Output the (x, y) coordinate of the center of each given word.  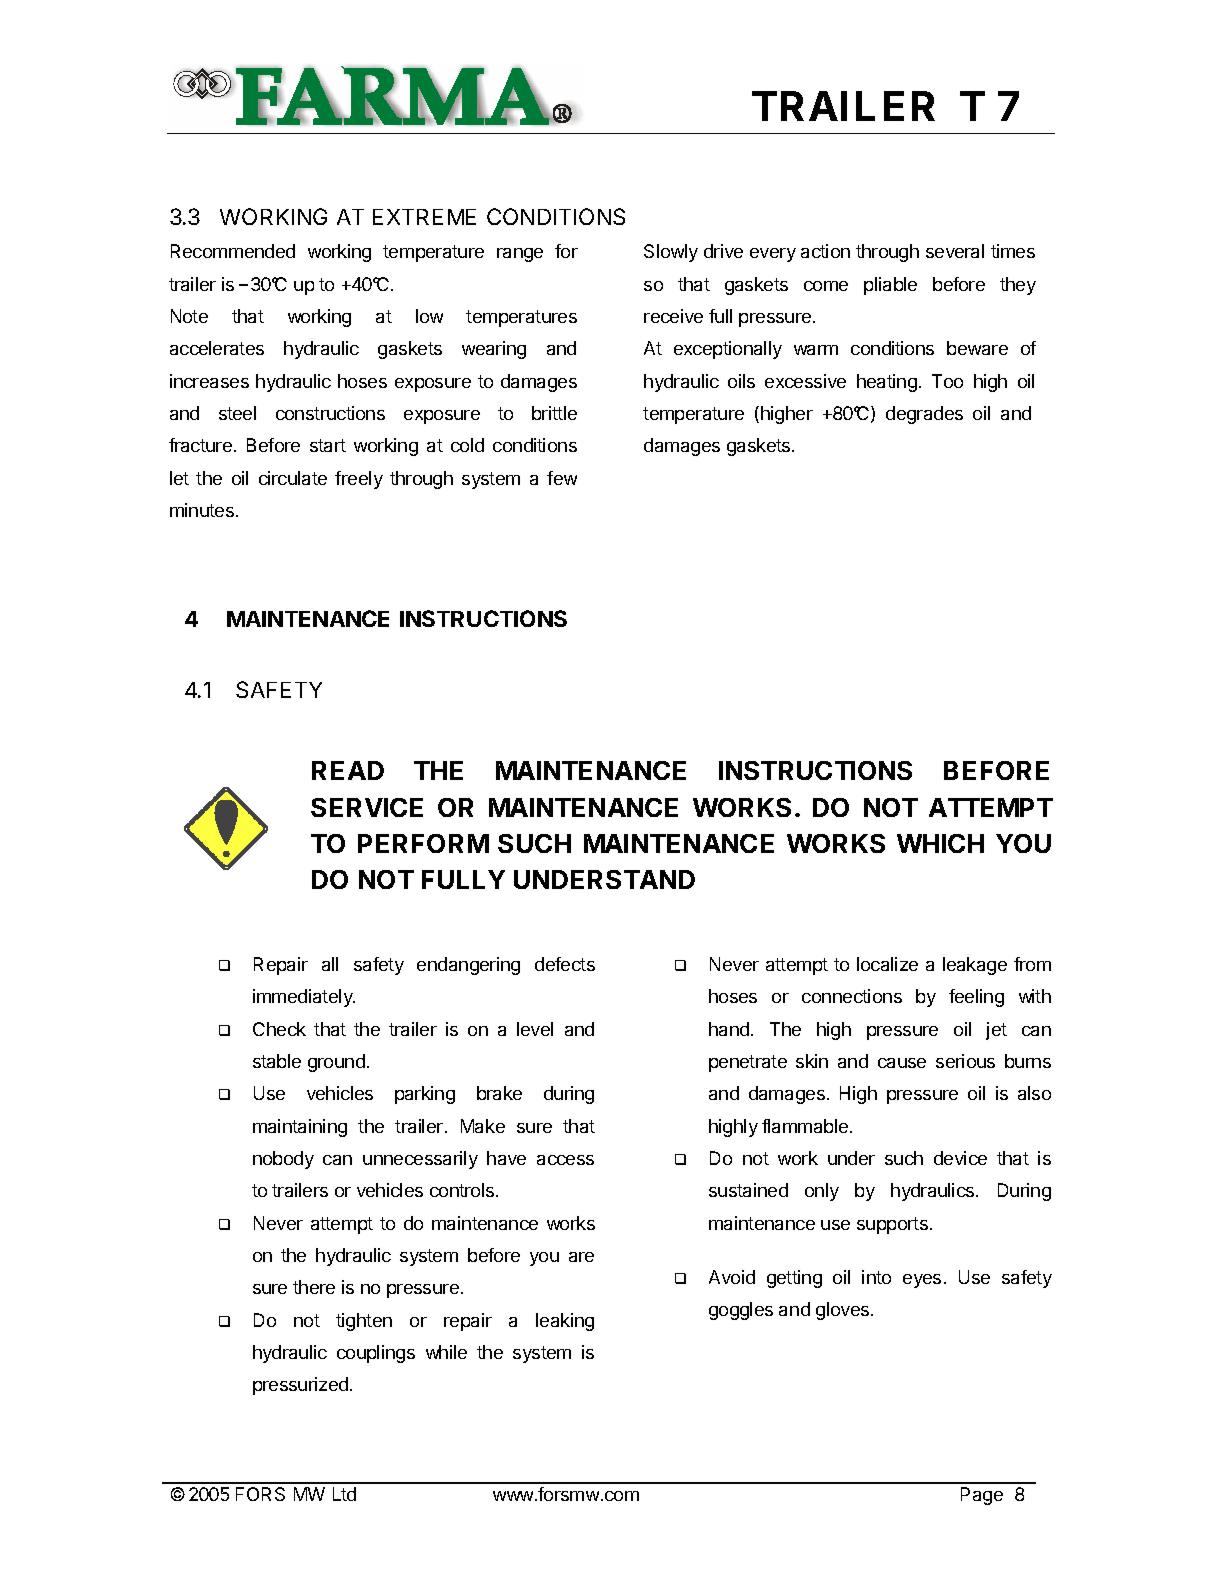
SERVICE (367, 807)
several (955, 251)
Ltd (344, 1494)
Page (982, 1496)
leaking (565, 1322)
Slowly (671, 253)
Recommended (233, 251)
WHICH (940, 843)
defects (565, 964)
